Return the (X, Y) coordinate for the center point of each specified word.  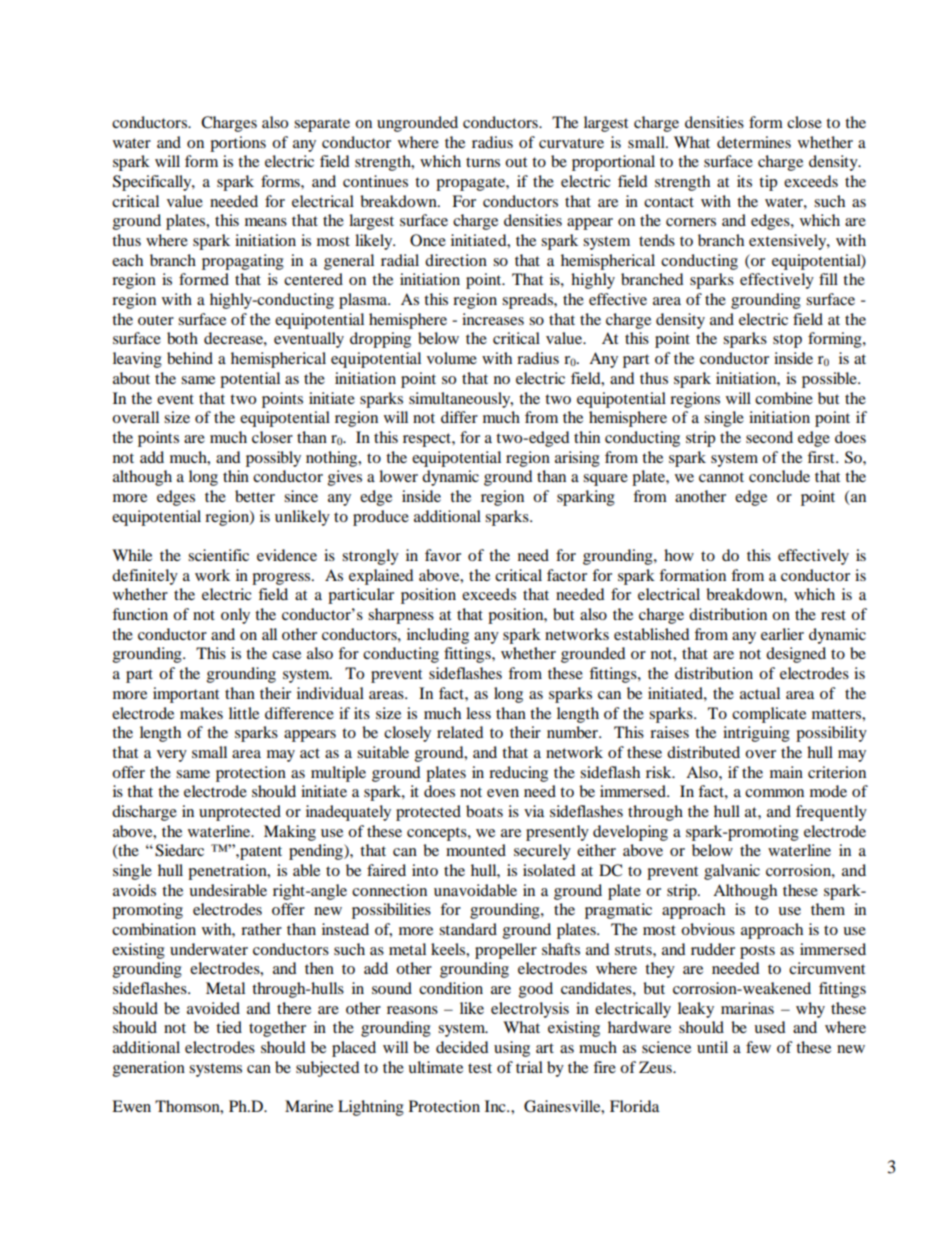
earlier (782, 634)
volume (452, 358)
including (438, 636)
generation (149, 1069)
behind (190, 358)
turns (483, 162)
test (480, 1068)
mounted (476, 850)
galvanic (732, 872)
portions (238, 144)
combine (784, 398)
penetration (228, 872)
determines (754, 142)
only (235, 616)
